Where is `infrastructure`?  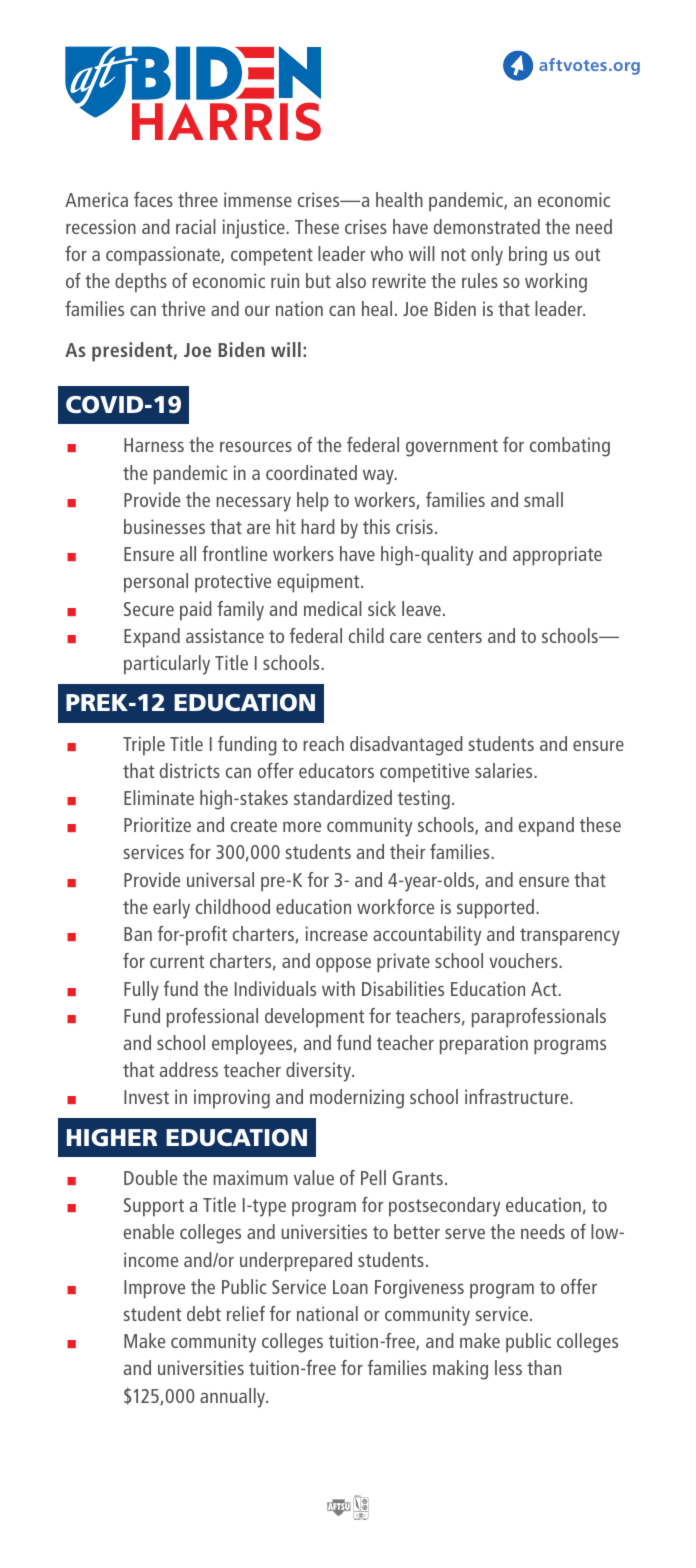 infrastructure is located at coordinates (518, 1096).
